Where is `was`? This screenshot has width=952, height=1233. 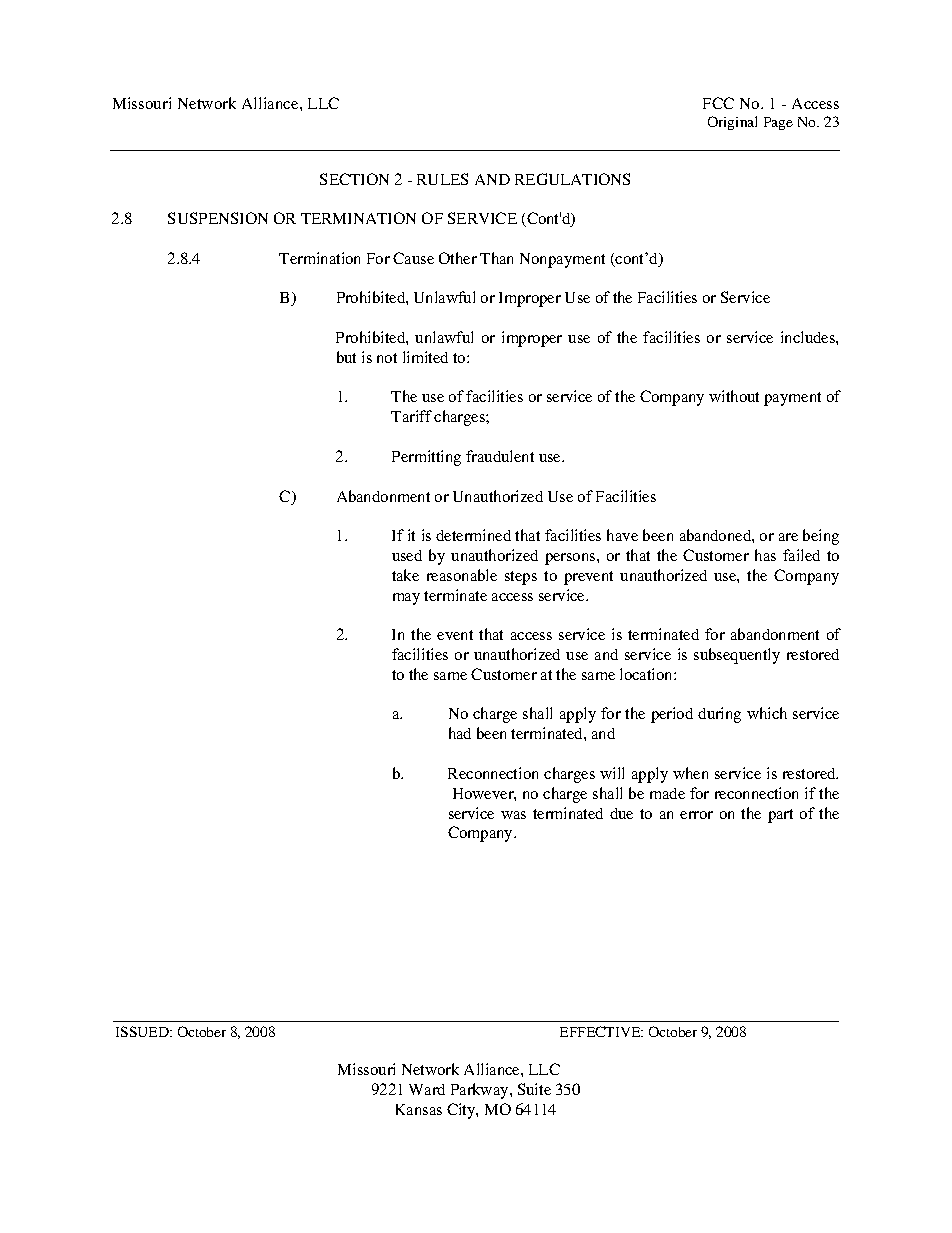 was is located at coordinates (513, 815).
